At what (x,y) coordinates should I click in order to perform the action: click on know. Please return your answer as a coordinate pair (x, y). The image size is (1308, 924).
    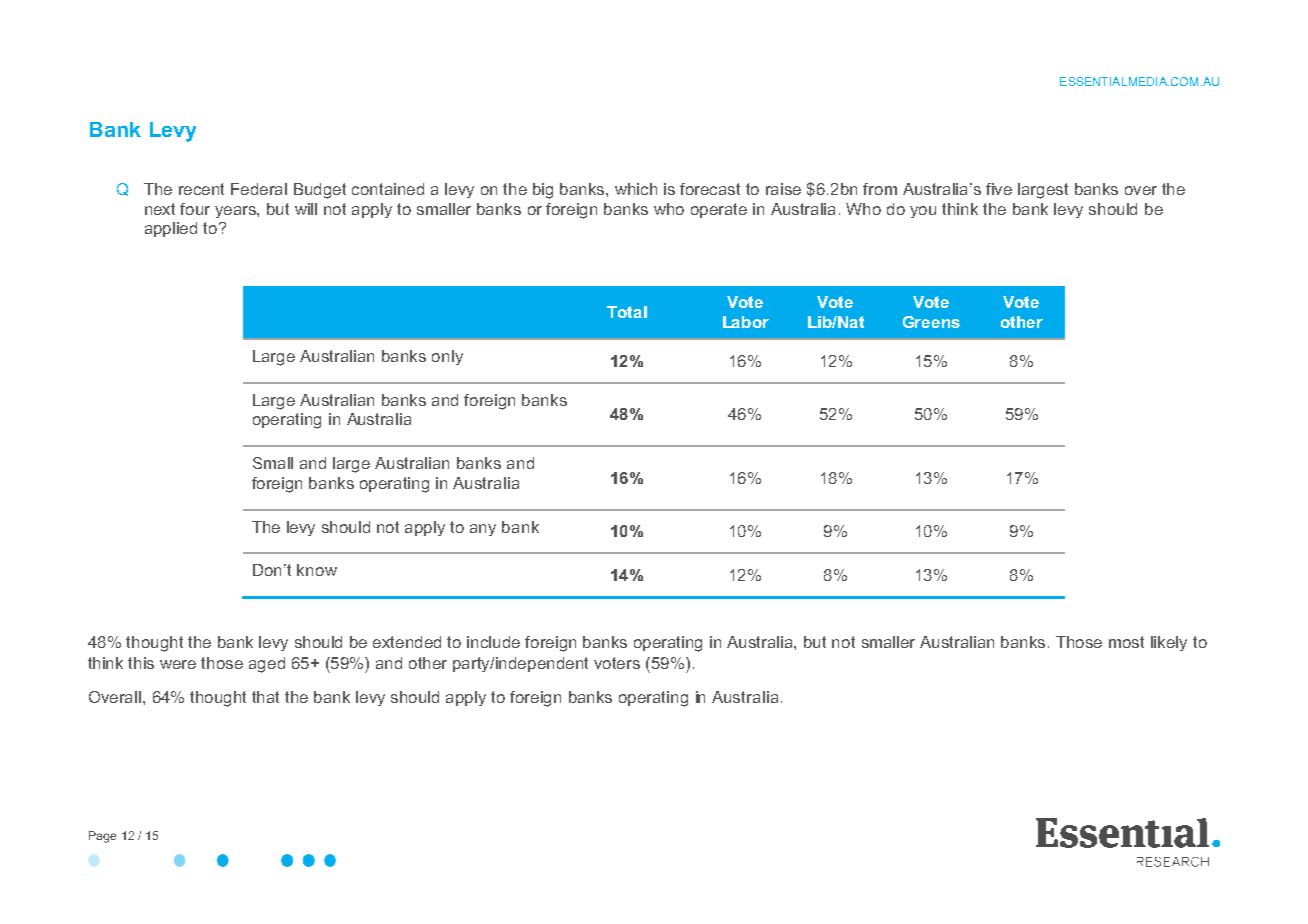
    Looking at the image, I should click on (317, 570).
